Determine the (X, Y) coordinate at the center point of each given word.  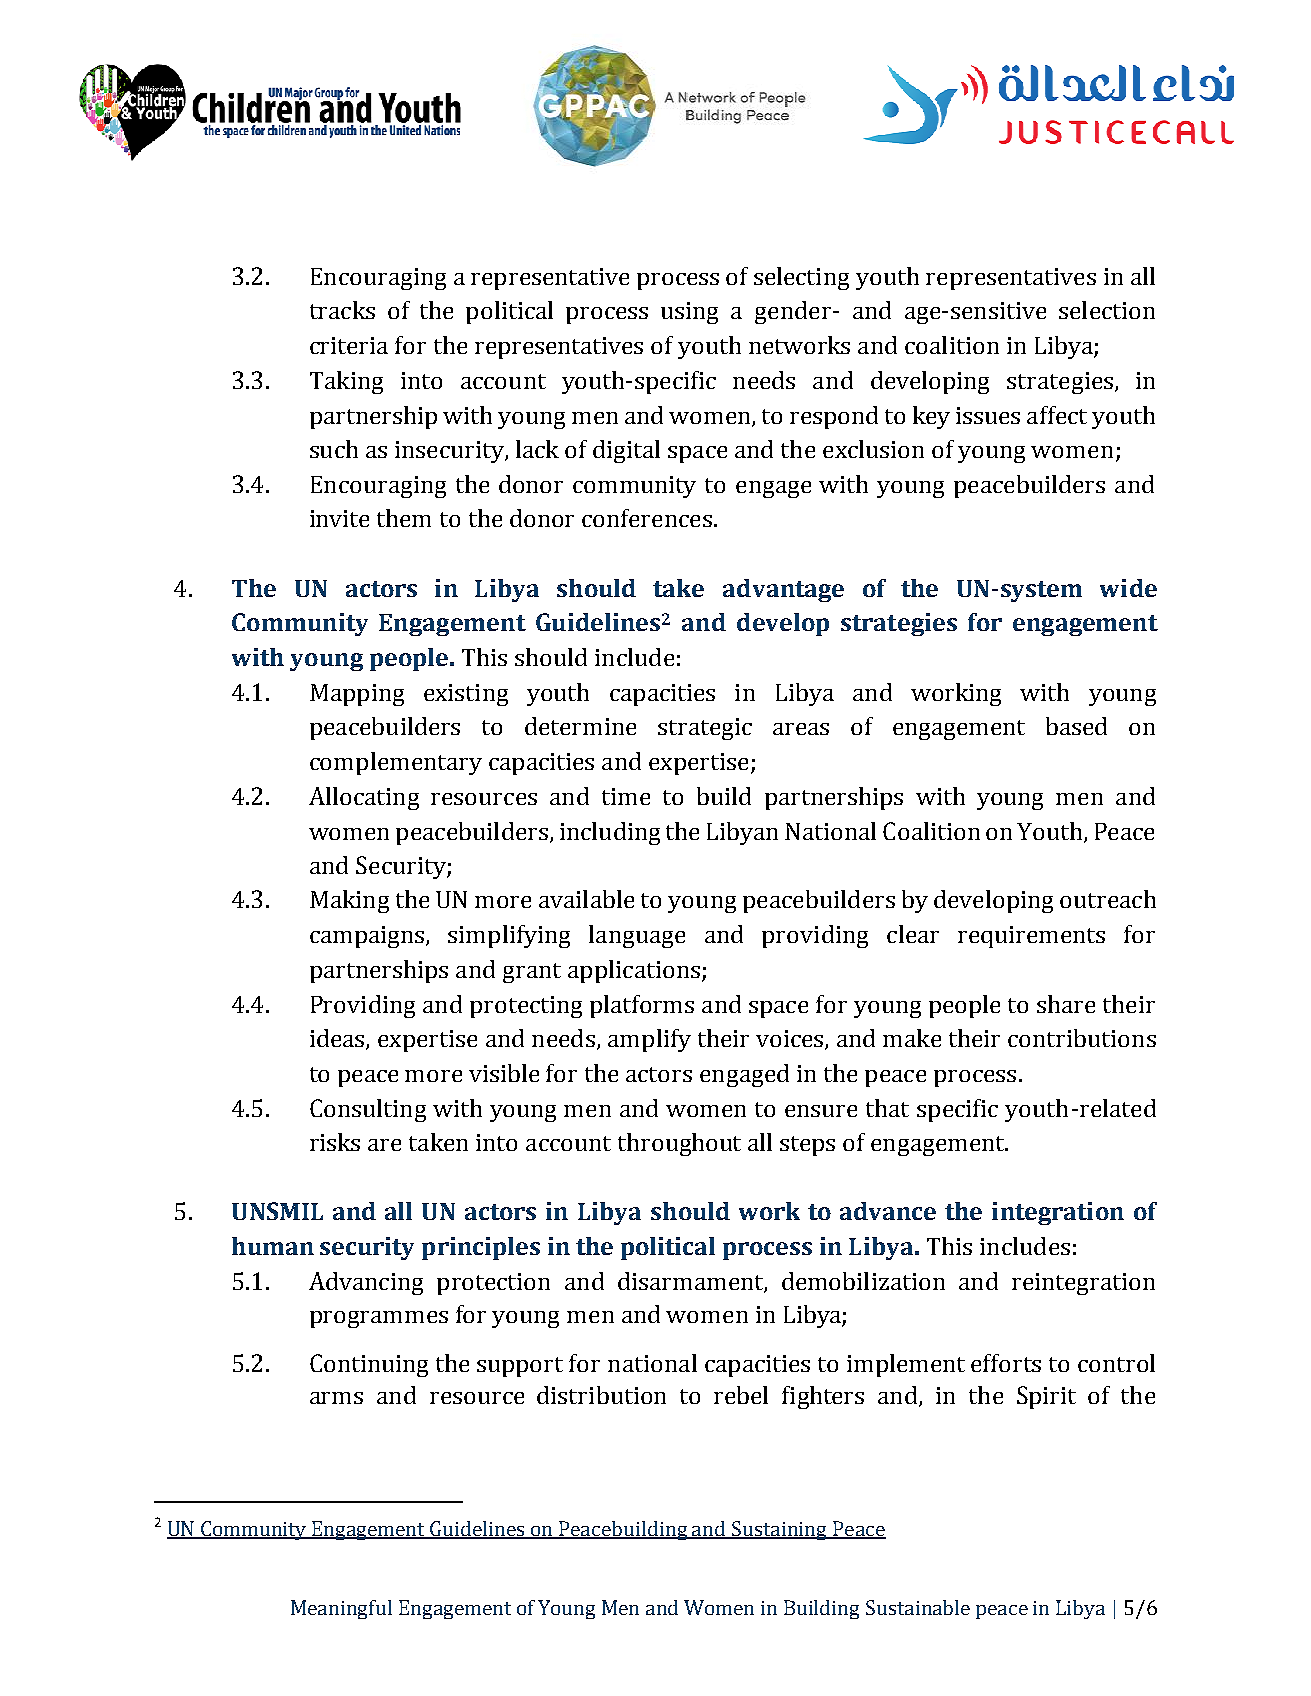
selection (1107, 310)
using (689, 313)
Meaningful (341, 1609)
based (1076, 726)
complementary (396, 763)
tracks (342, 310)
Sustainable (918, 1607)
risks (335, 1142)
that (887, 1108)
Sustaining (780, 1530)
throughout (679, 1144)
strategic (705, 729)
